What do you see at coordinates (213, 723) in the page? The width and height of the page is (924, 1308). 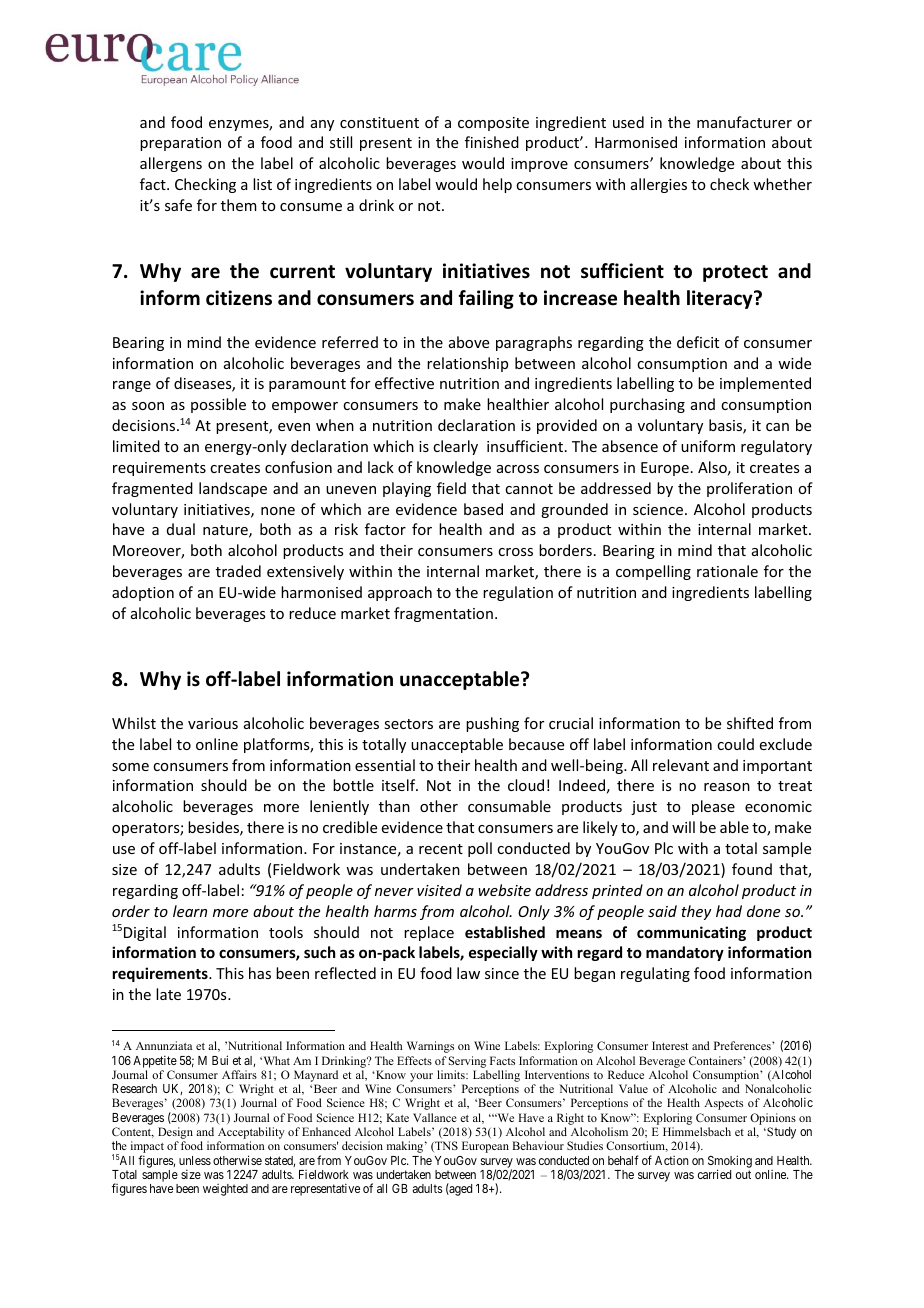 I see `various` at bounding box center [213, 723].
